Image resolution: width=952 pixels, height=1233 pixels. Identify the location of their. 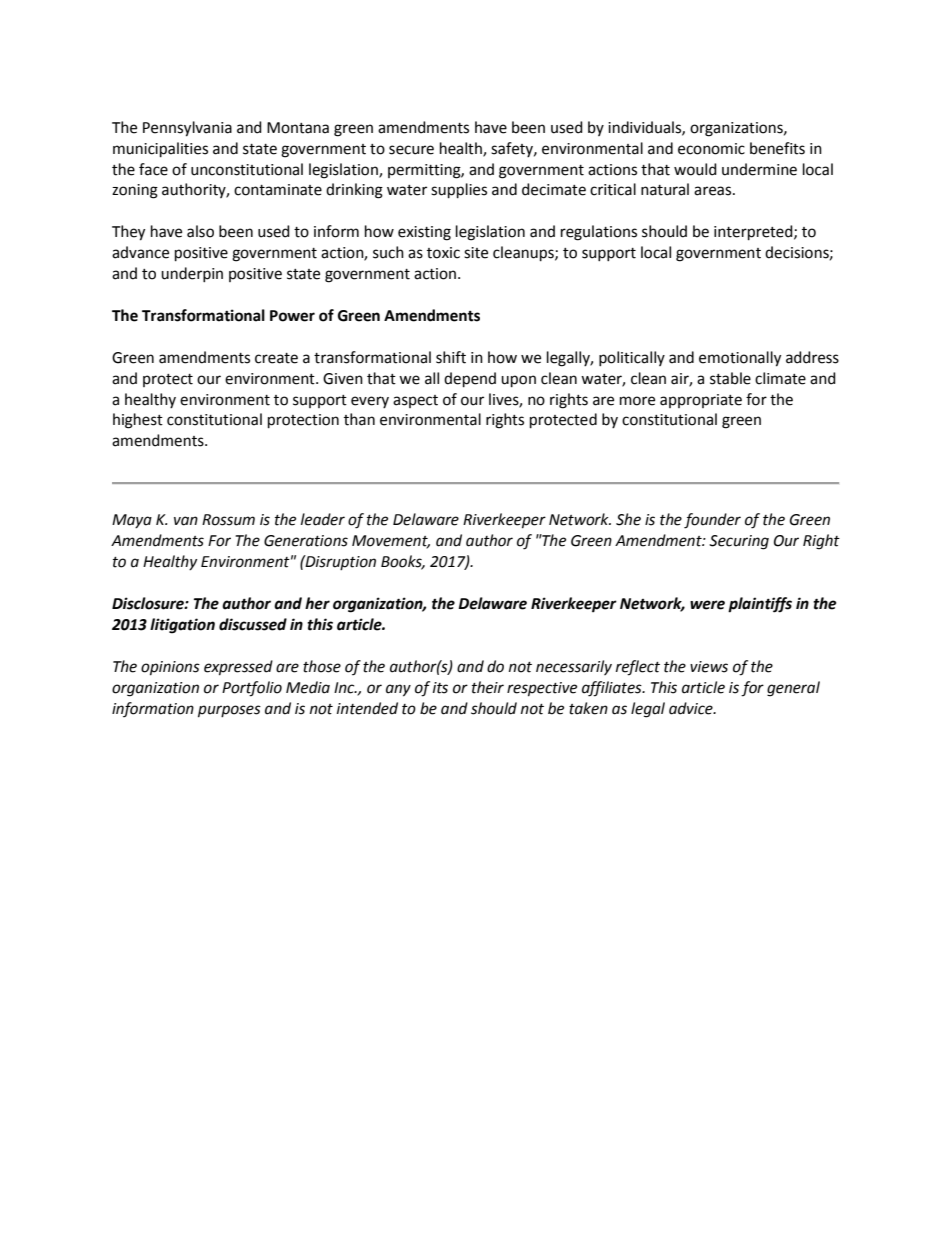
(488, 687).
